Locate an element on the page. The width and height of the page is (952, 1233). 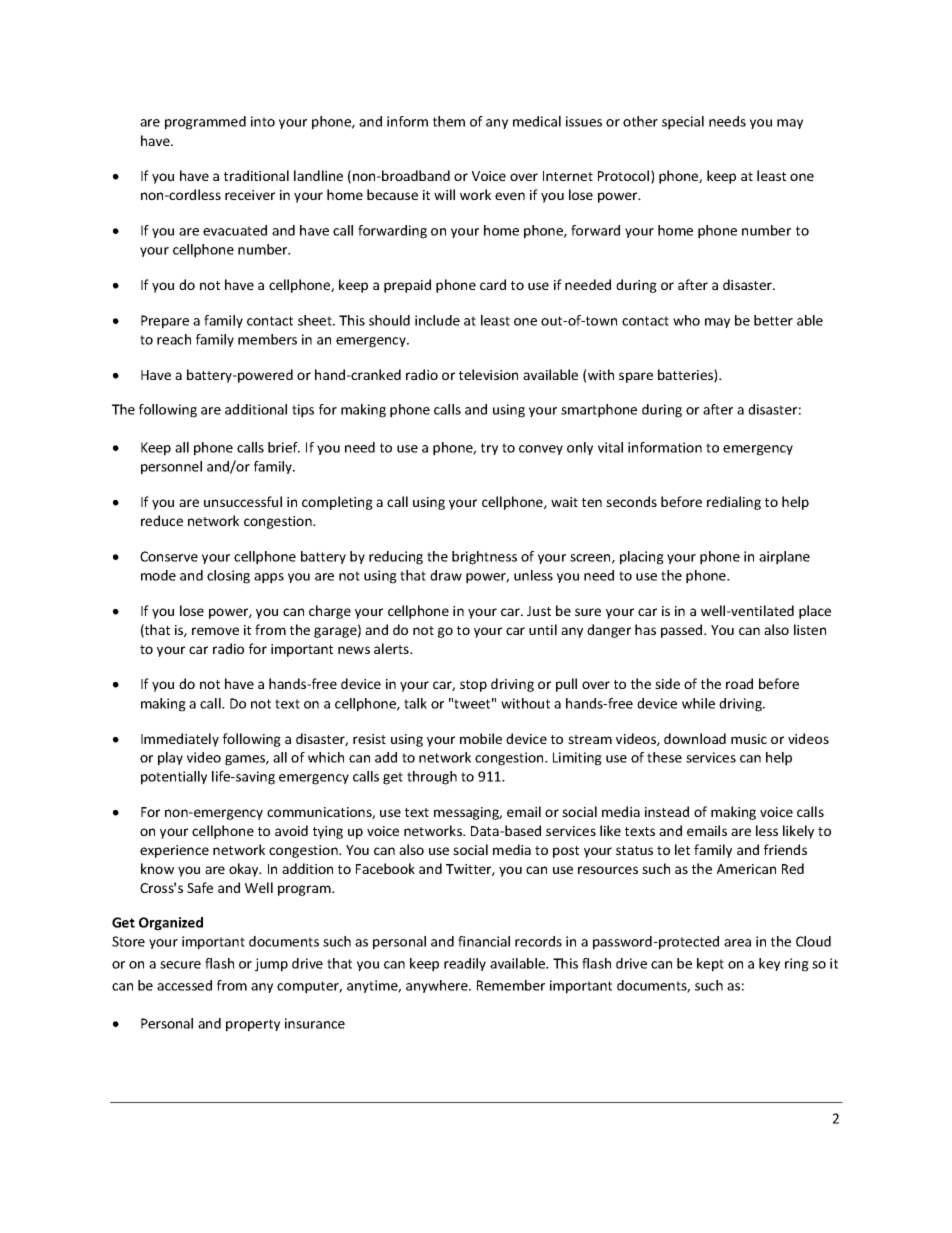
closing is located at coordinates (228, 577).
